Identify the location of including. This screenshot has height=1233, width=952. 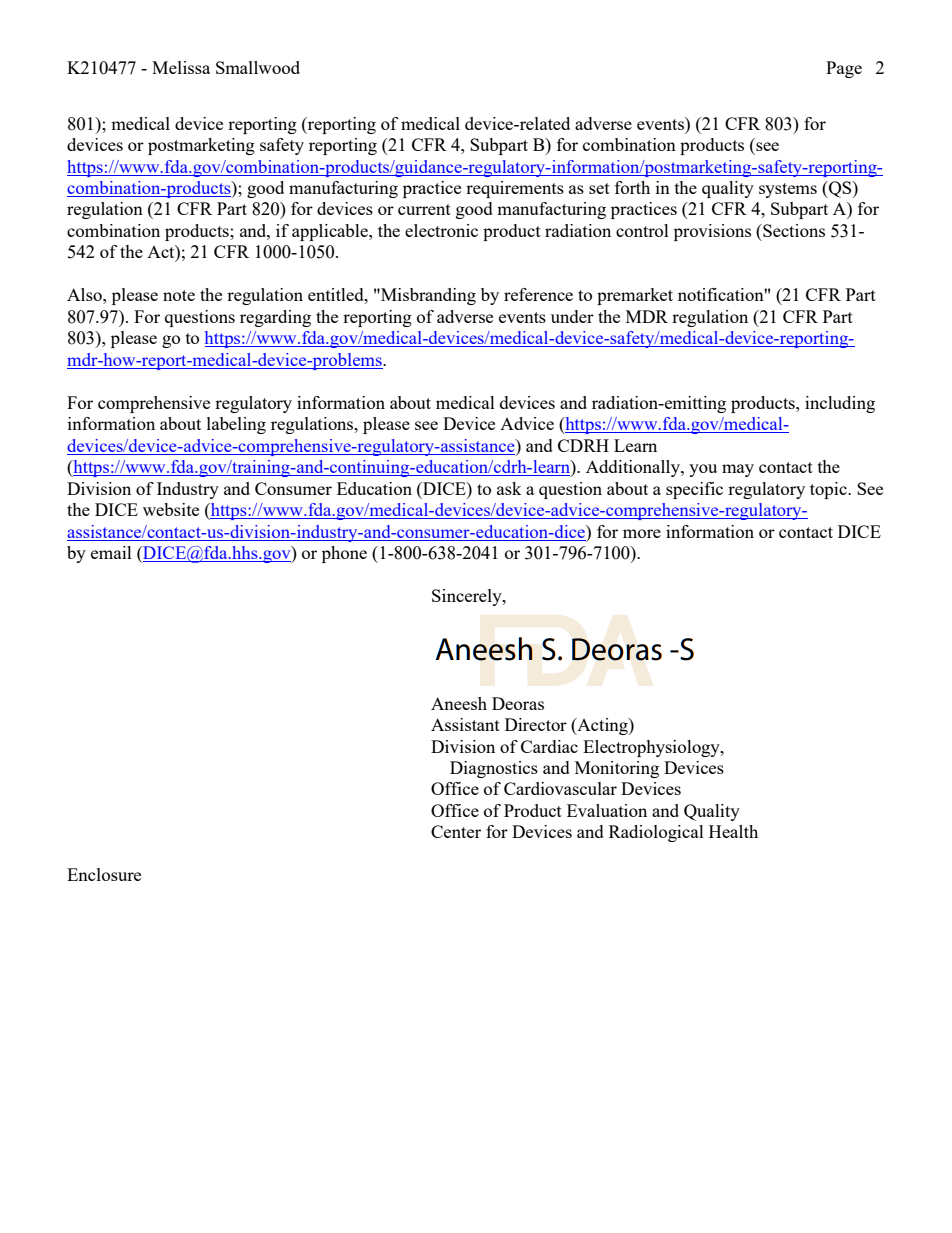
(840, 404).
